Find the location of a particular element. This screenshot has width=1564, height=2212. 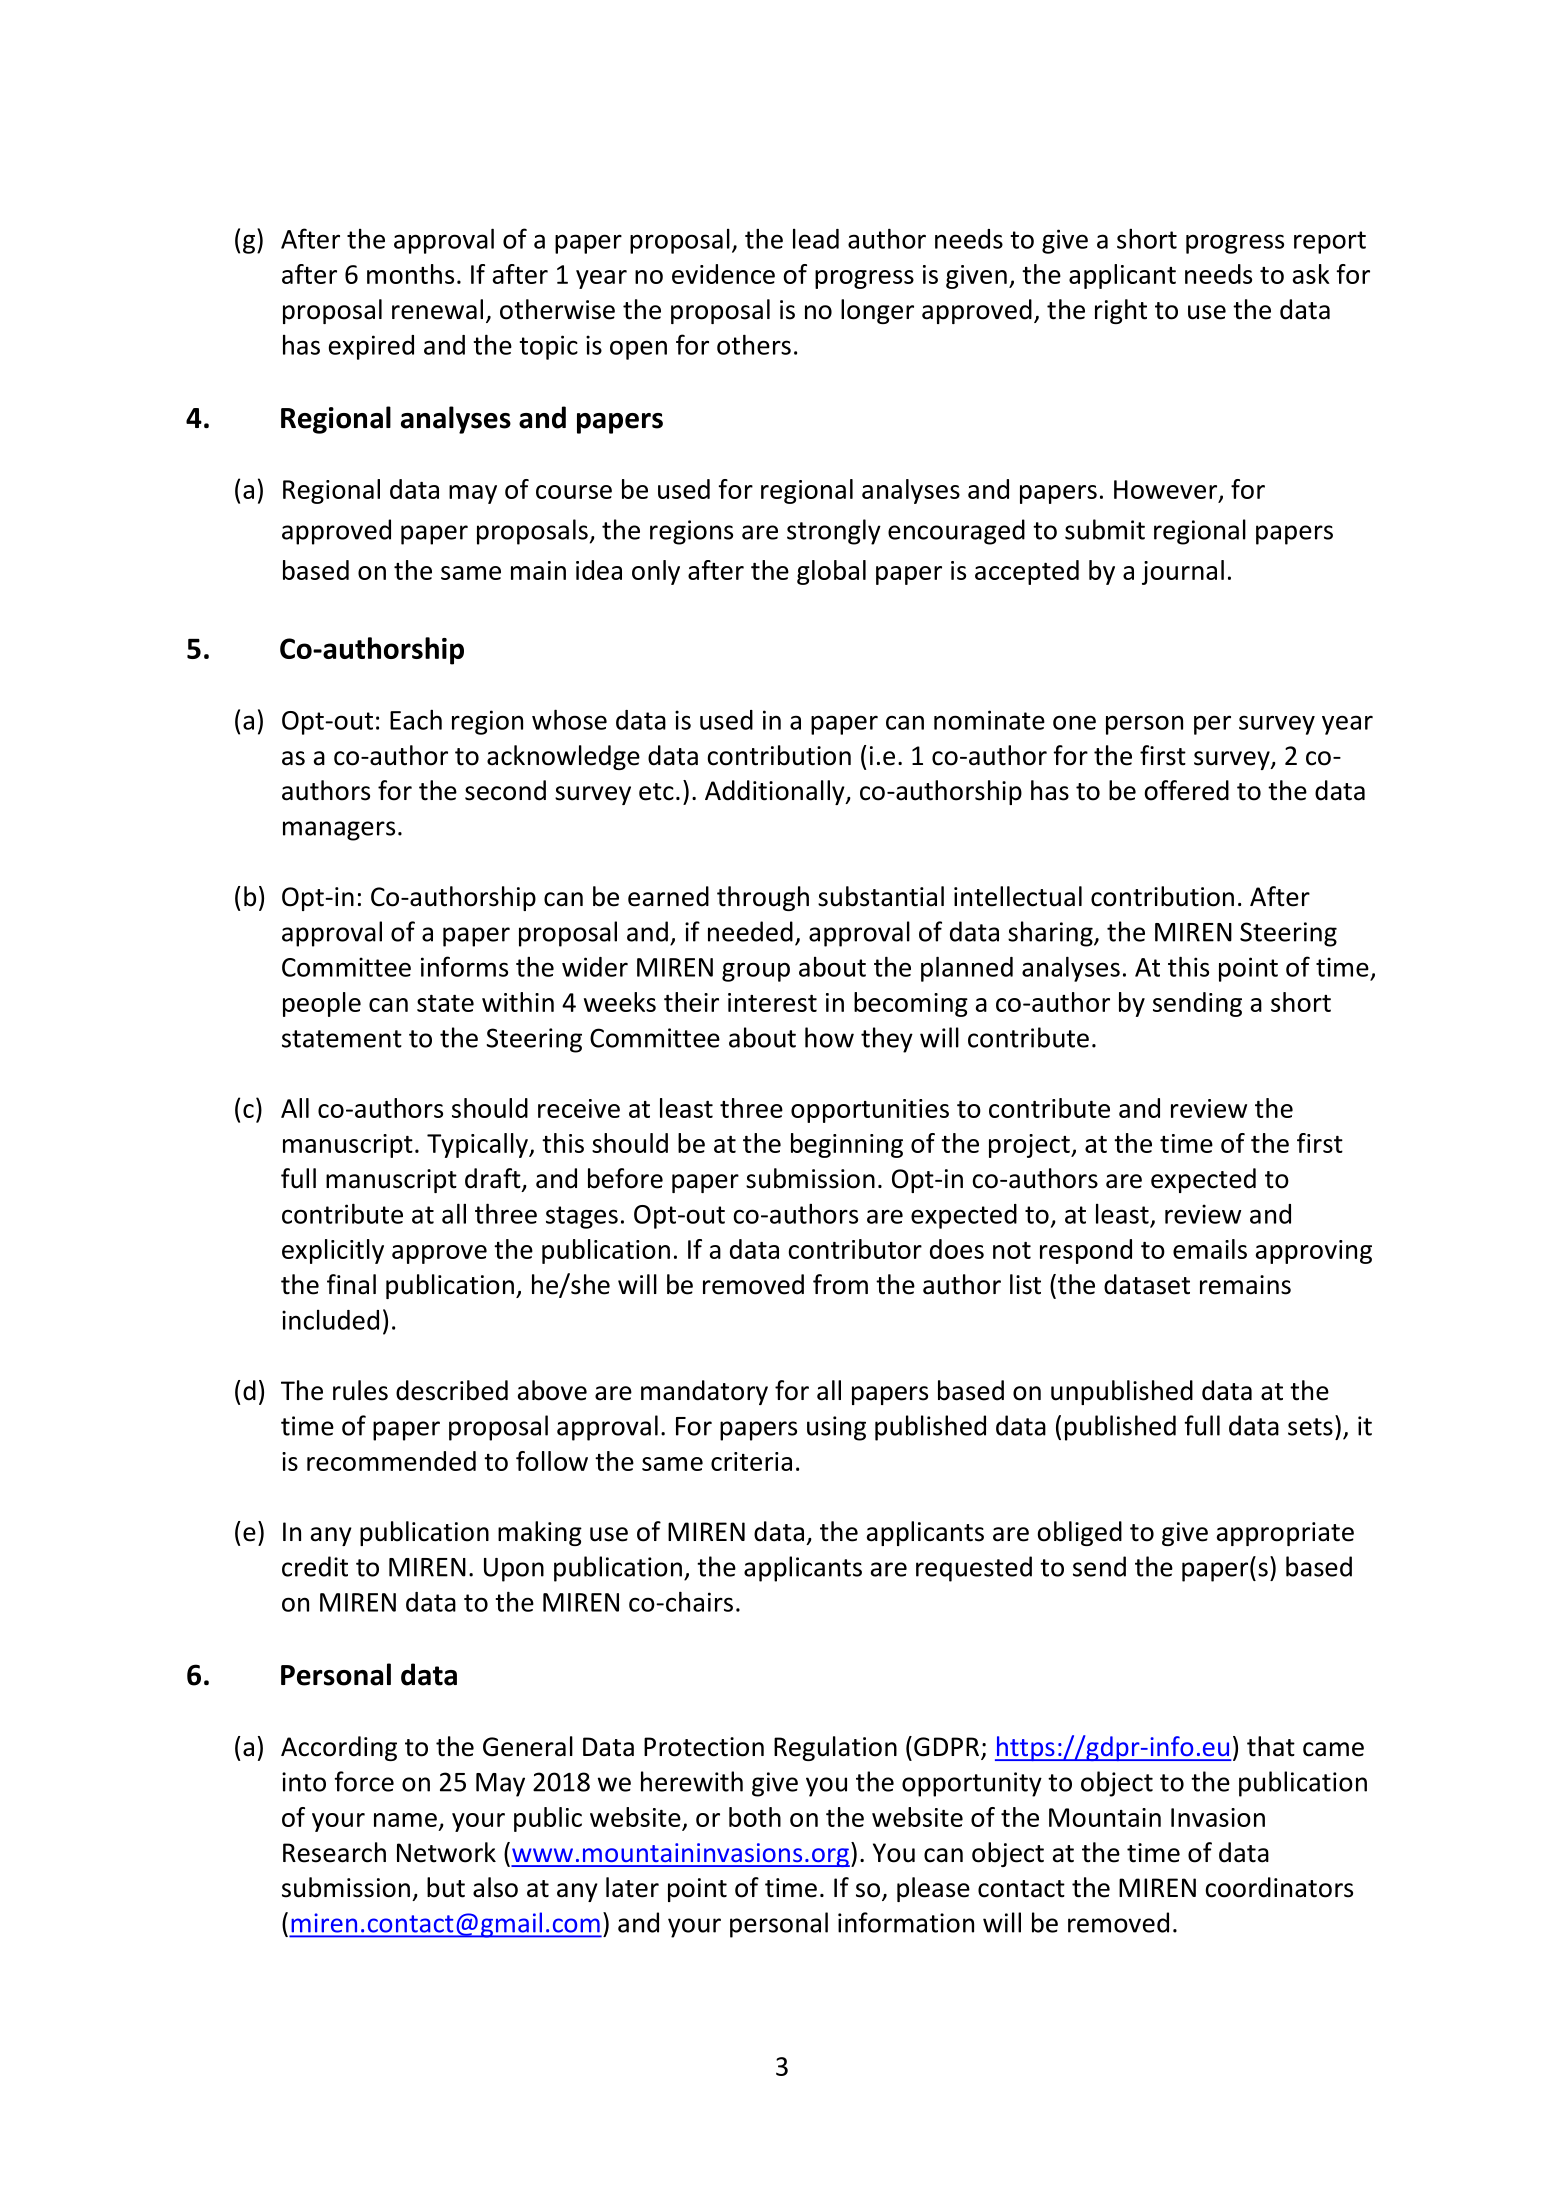

managers is located at coordinates (339, 831).
